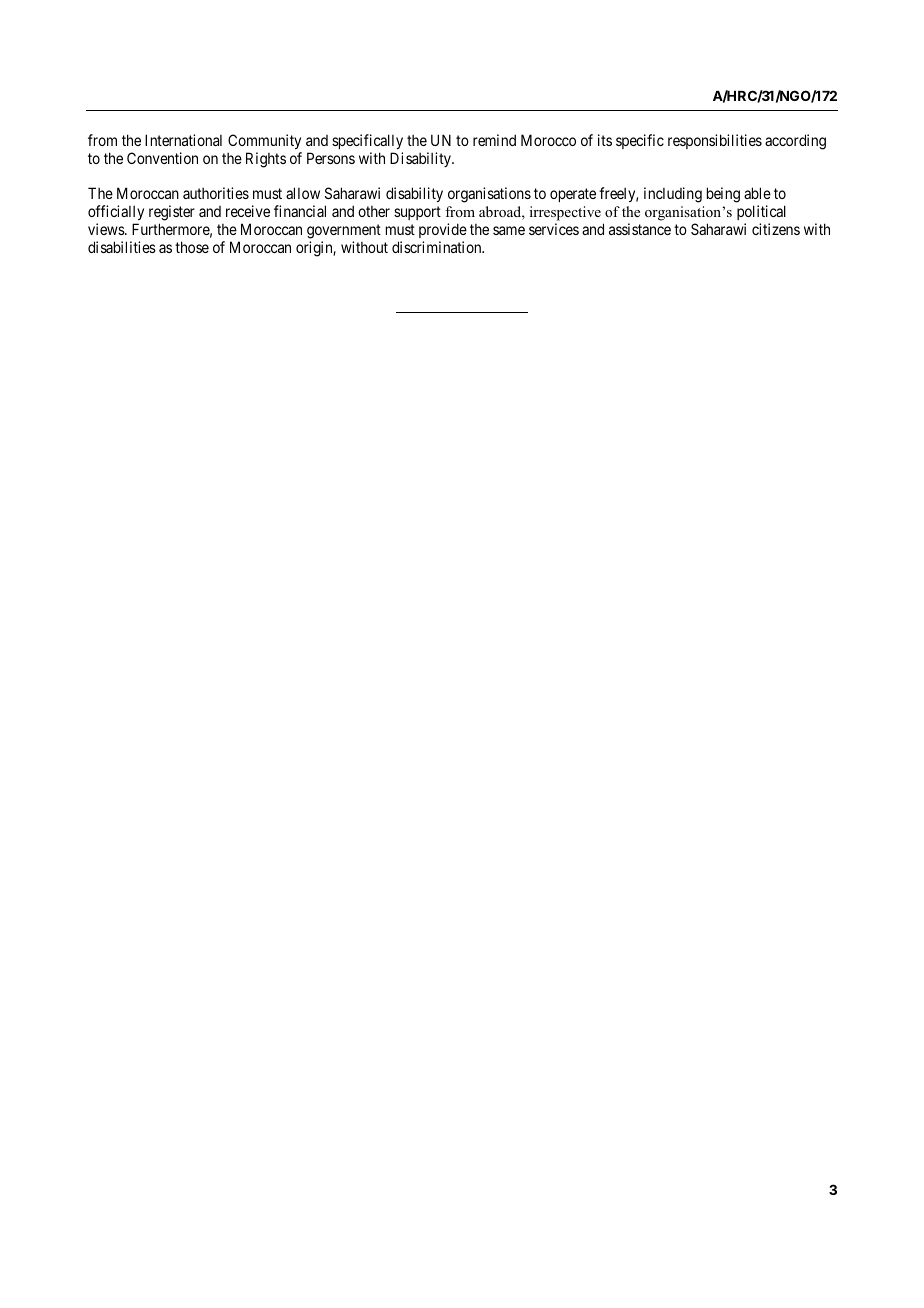  What do you see at coordinates (331, 158) in the image?
I see `Persons` at bounding box center [331, 158].
